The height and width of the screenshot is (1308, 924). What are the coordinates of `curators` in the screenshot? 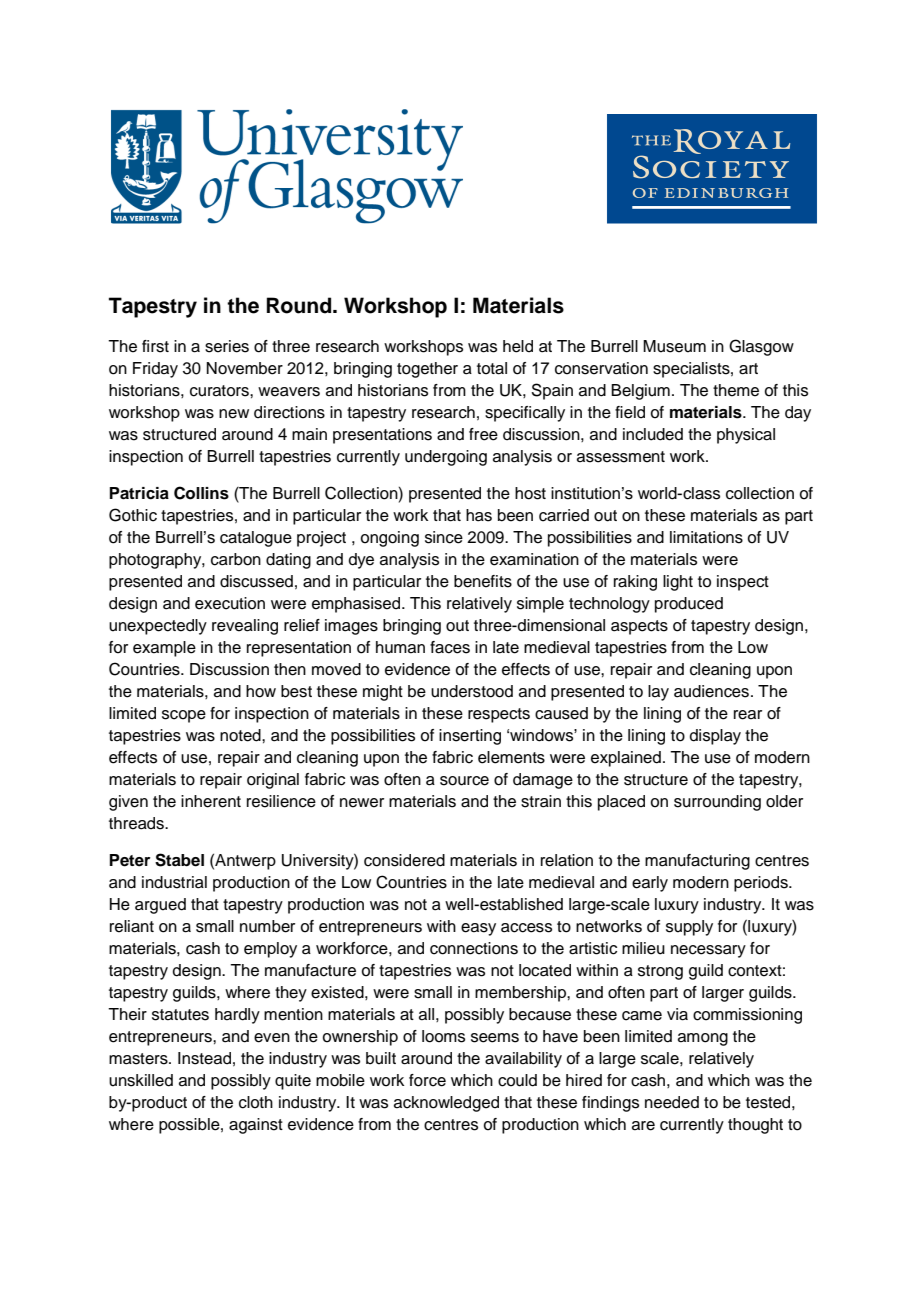 It's located at (220, 391).
